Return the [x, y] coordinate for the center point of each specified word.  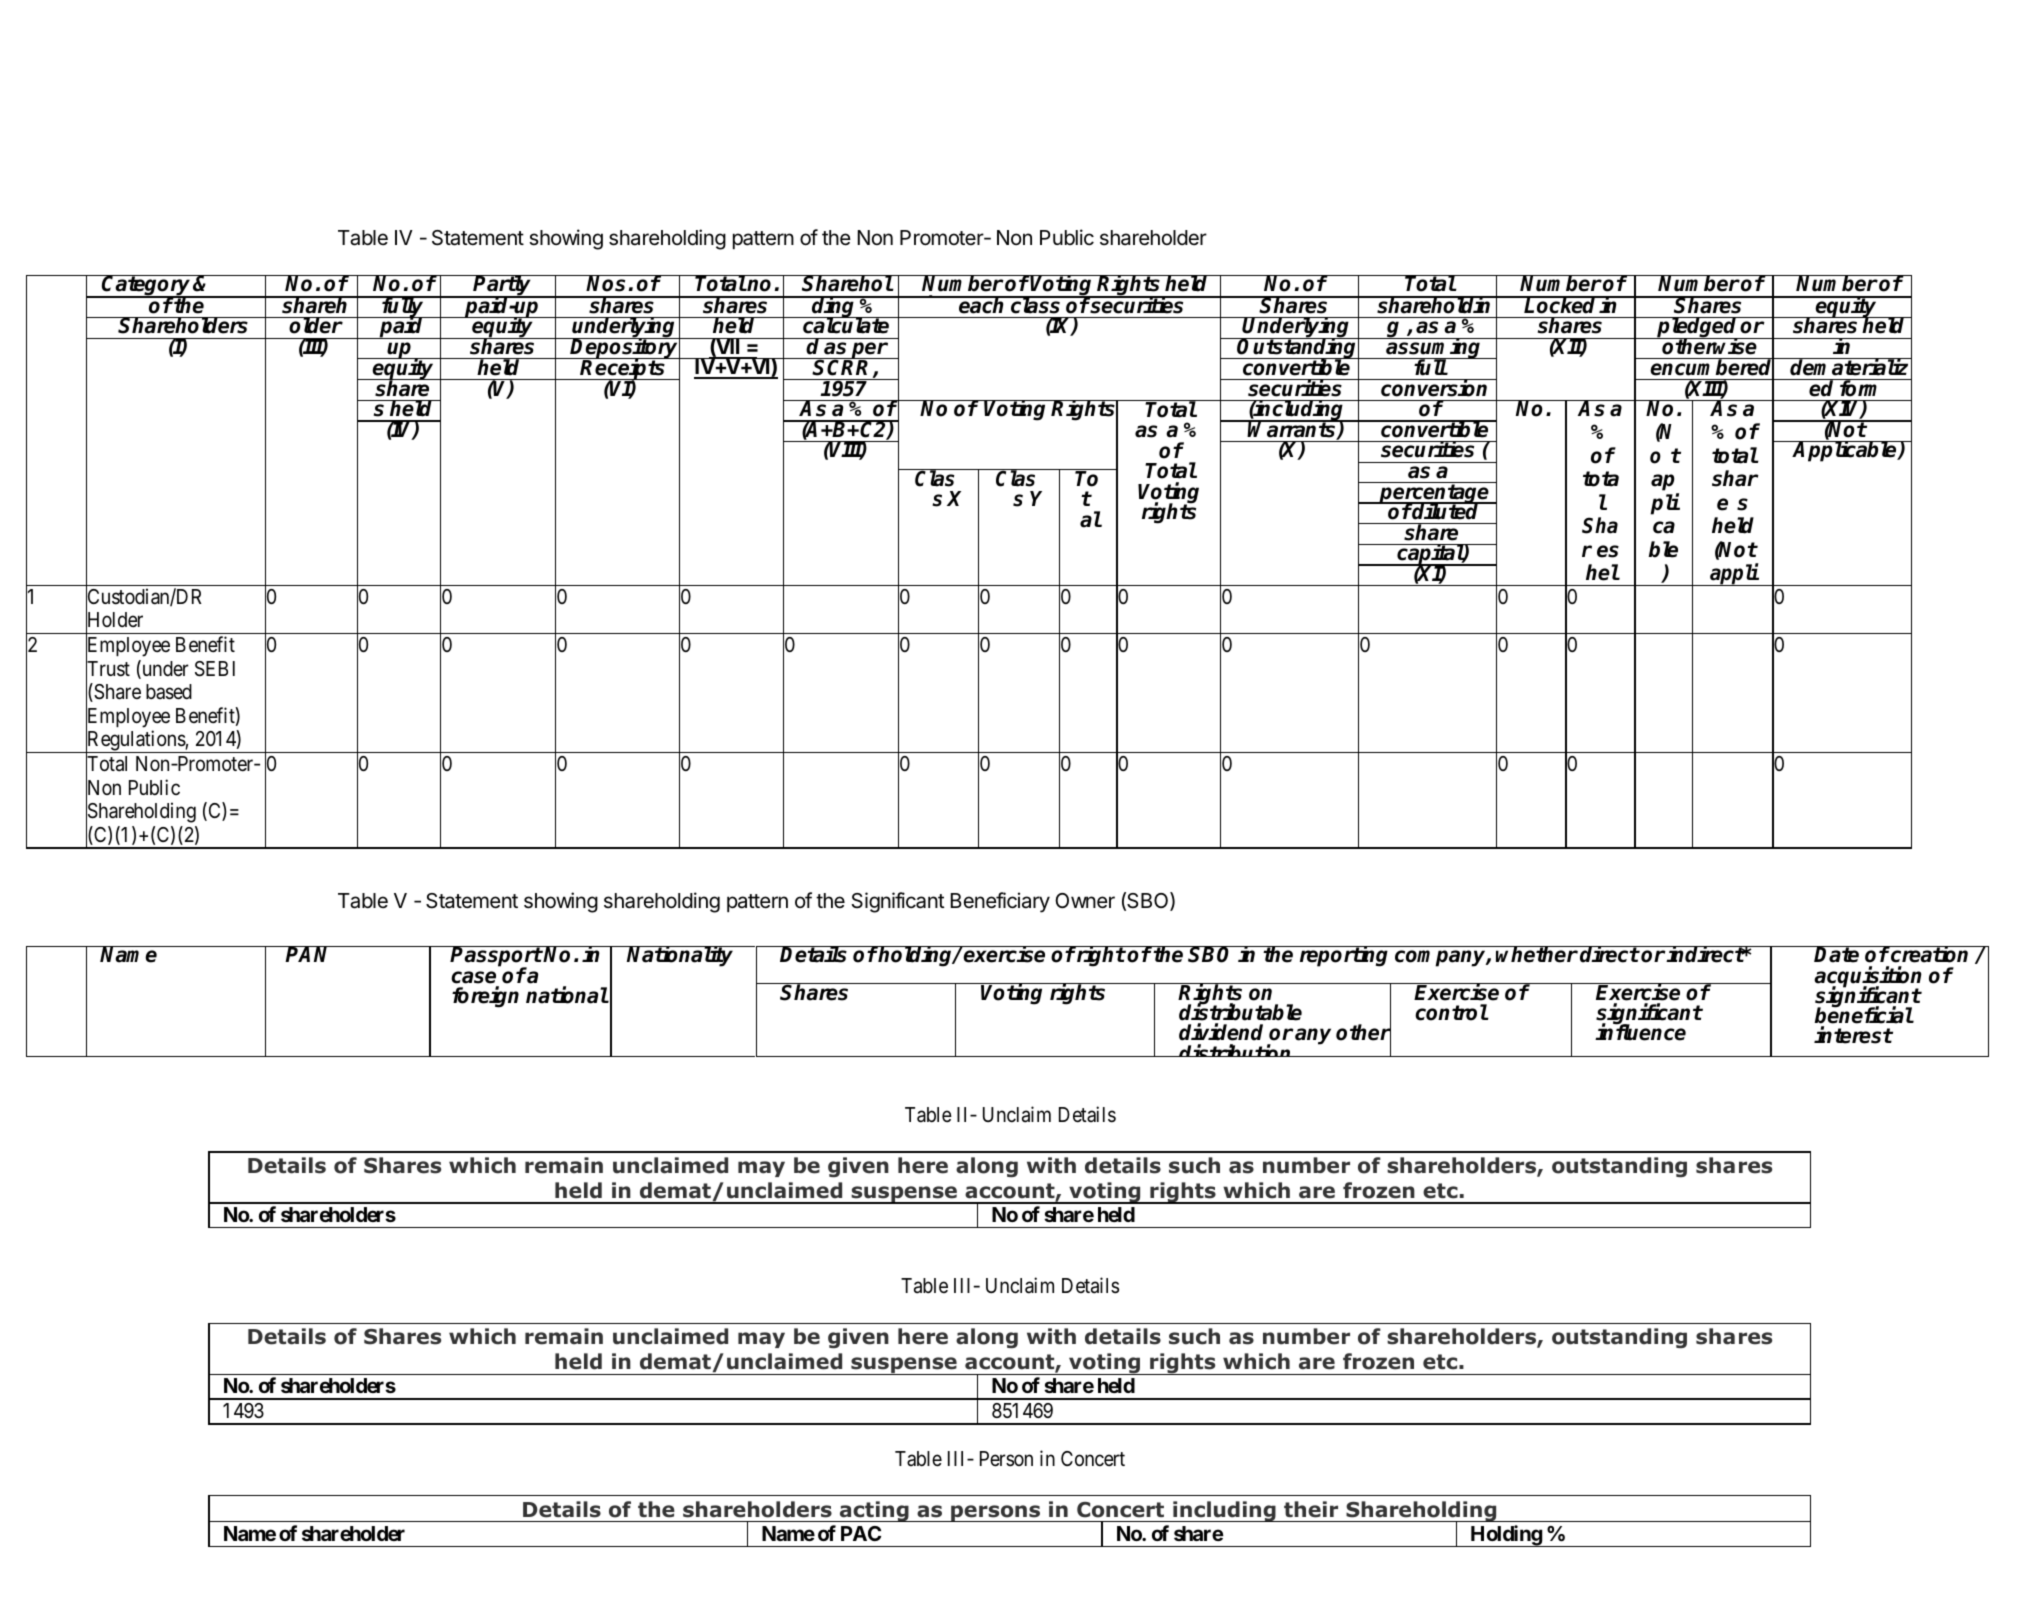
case [473, 977]
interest [1853, 1035]
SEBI [215, 669]
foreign [485, 997]
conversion [1435, 388]
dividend [1221, 1032]
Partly [503, 287]
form [1861, 388]
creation [1930, 954]
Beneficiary [1000, 902]
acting [874, 1511]
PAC [861, 1533]
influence [1640, 1032]
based [169, 692]
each [982, 305]
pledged [1698, 329]
